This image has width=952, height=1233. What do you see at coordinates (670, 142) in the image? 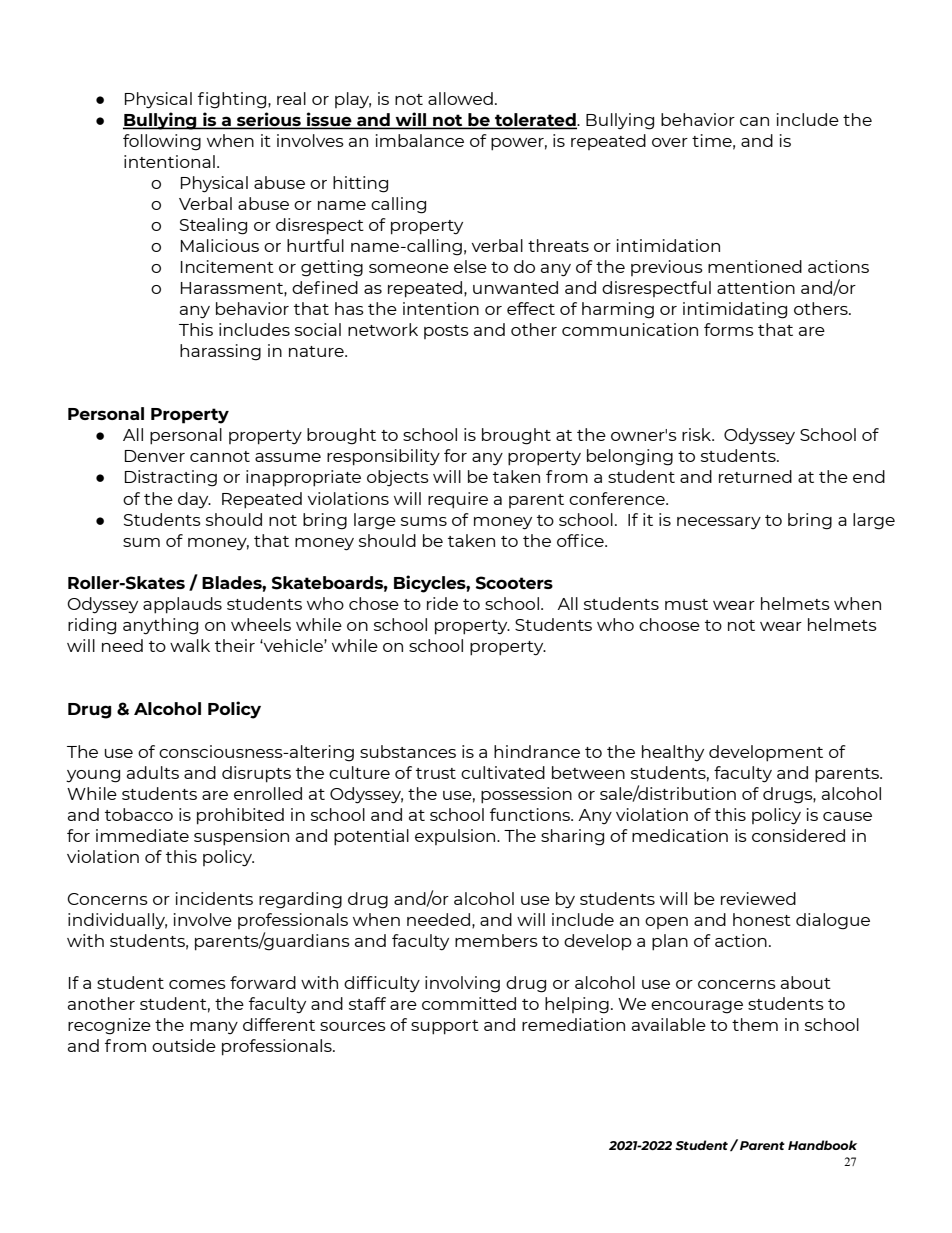
I see `over` at bounding box center [670, 142].
